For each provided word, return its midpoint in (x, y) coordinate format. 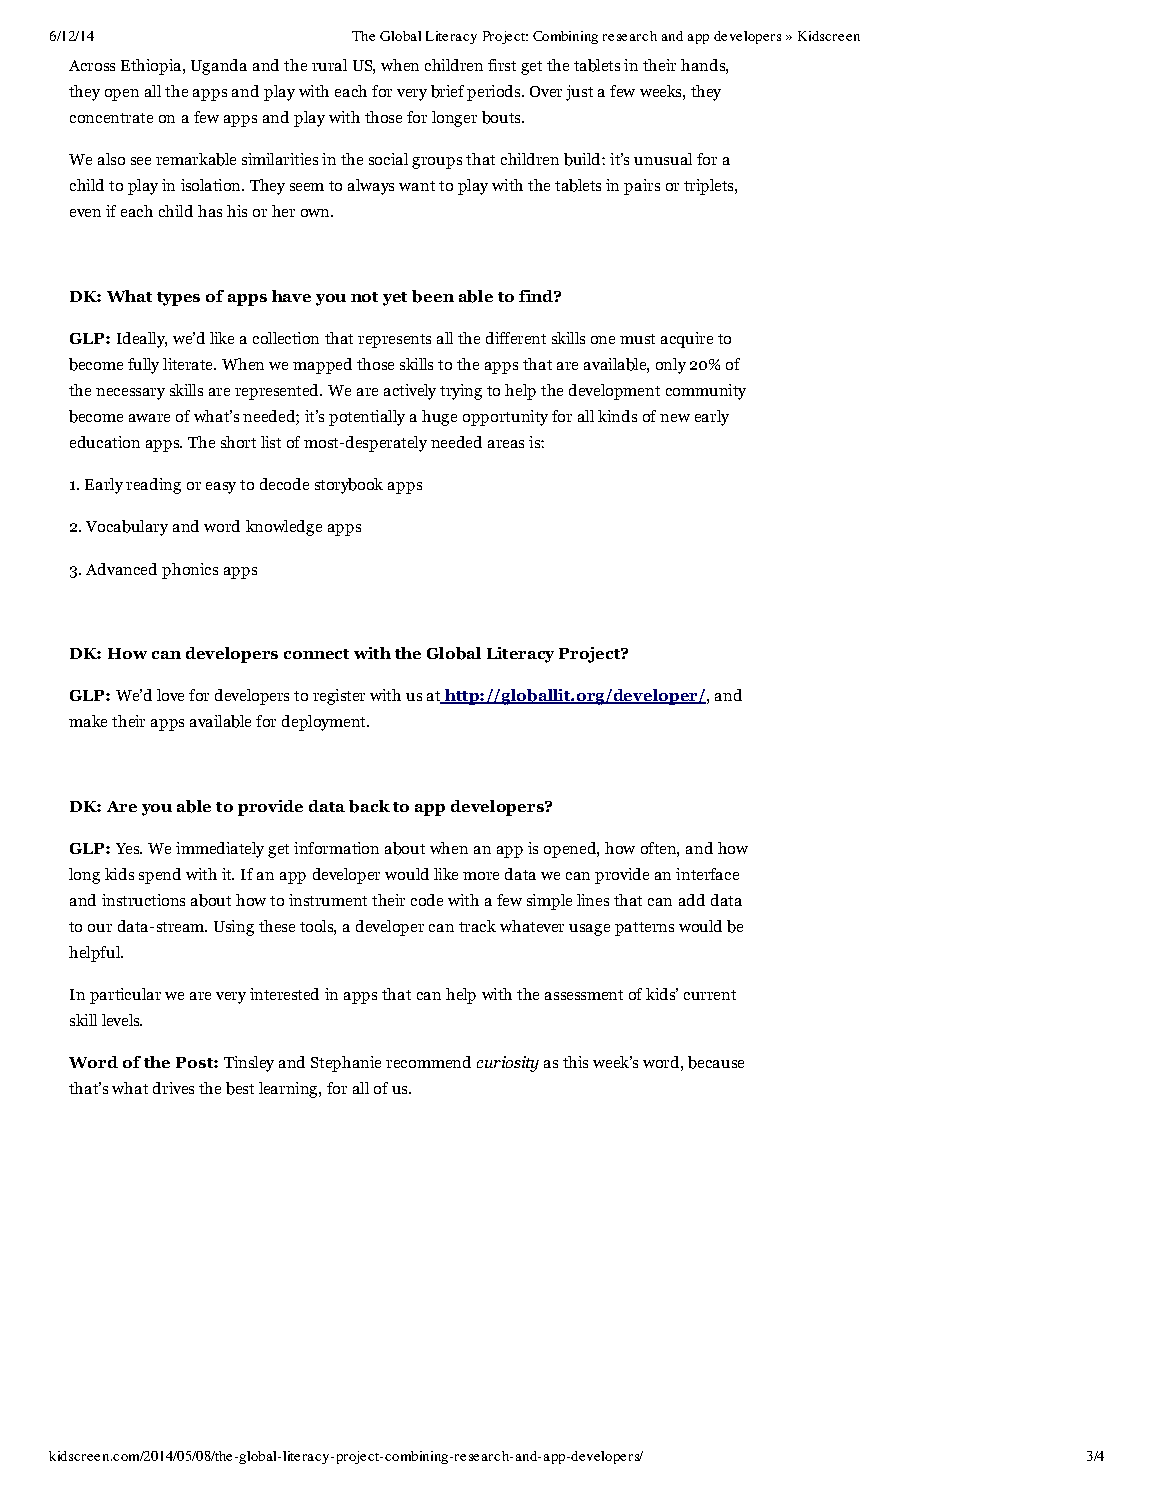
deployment (325, 723)
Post (195, 1062)
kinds (617, 416)
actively (410, 392)
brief (447, 91)
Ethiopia (151, 67)
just (579, 93)
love (170, 695)
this (575, 1062)
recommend (428, 1062)
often (659, 848)
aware (149, 418)
